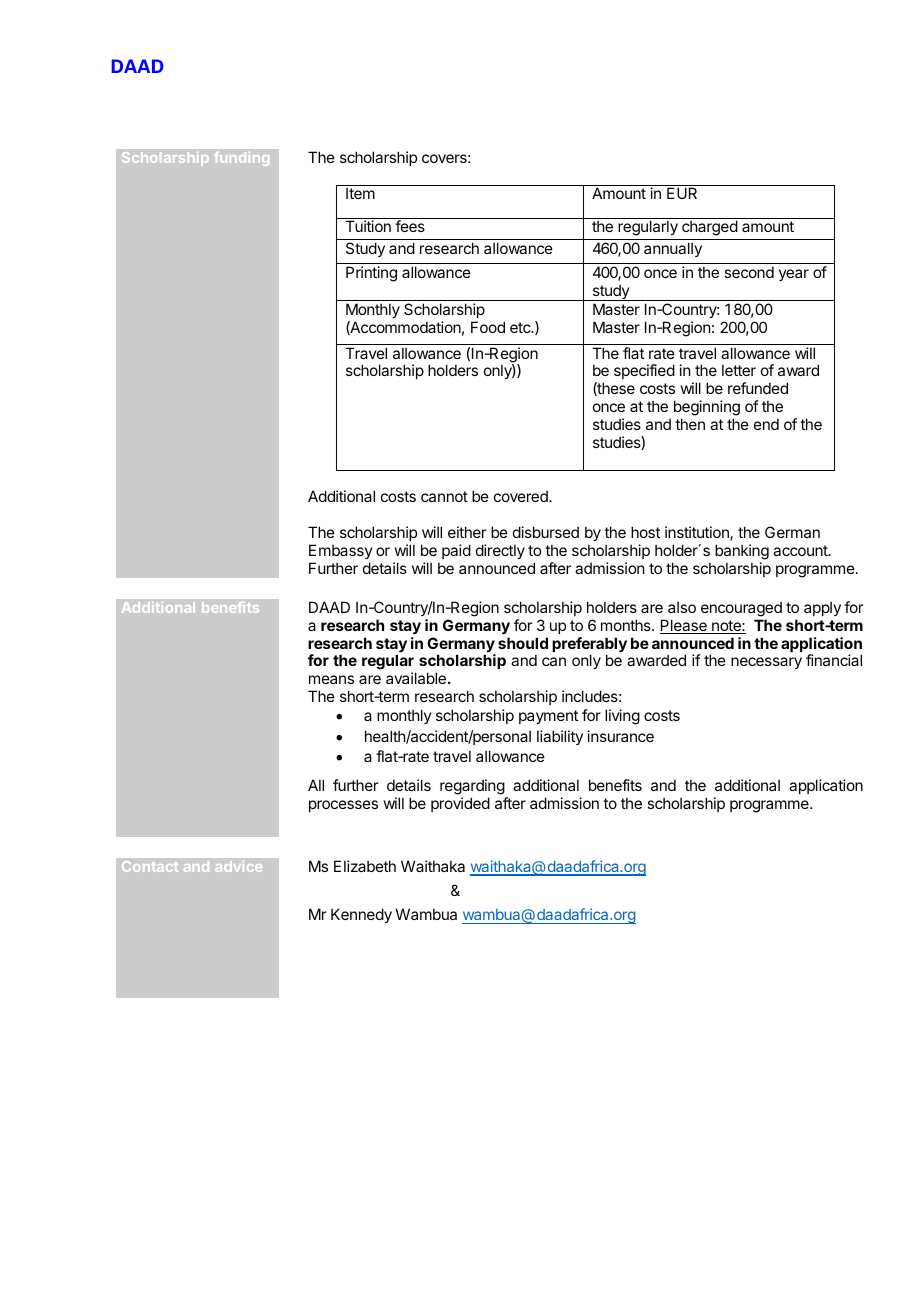  What do you see at coordinates (621, 736) in the document?
I see `insurance` at bounding box center [621, 736].
